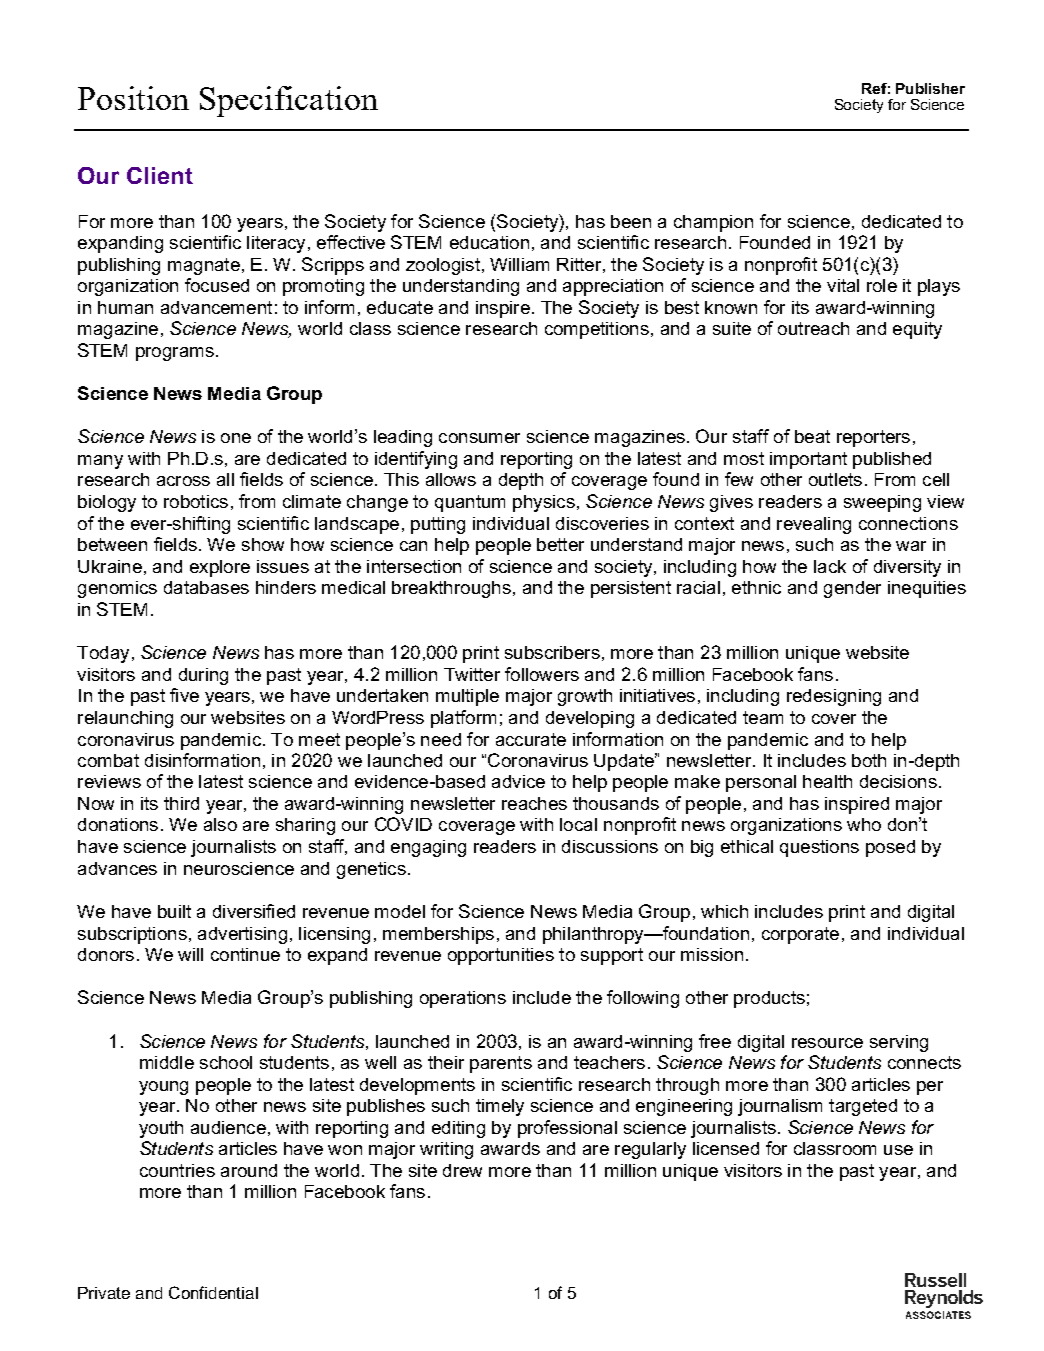  Describe the element at coordinates (835, 479) in the page. I see `outlets` at that location.
